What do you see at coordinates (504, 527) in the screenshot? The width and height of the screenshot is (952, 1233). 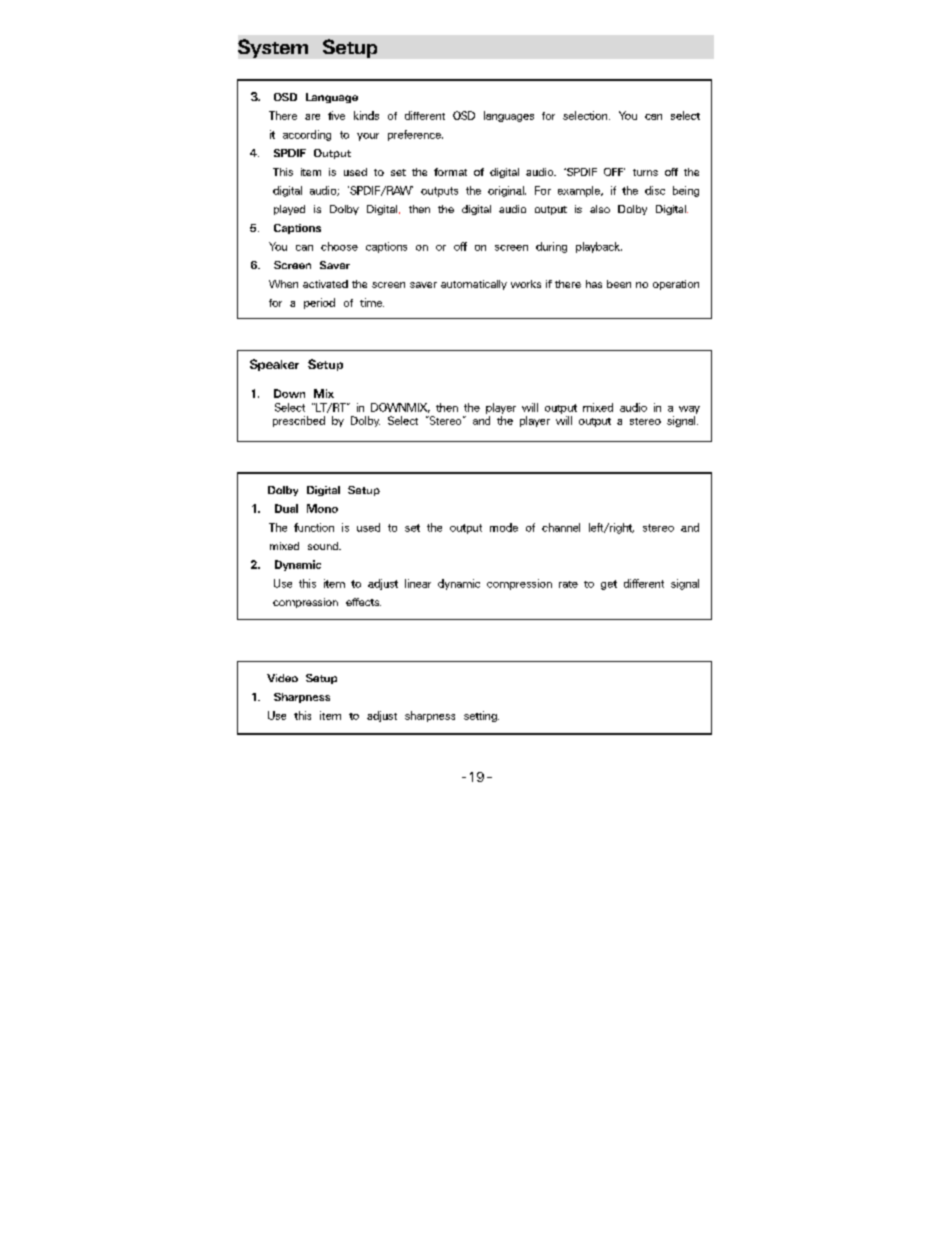 I see `mode` at bounding box center [504, 527].
